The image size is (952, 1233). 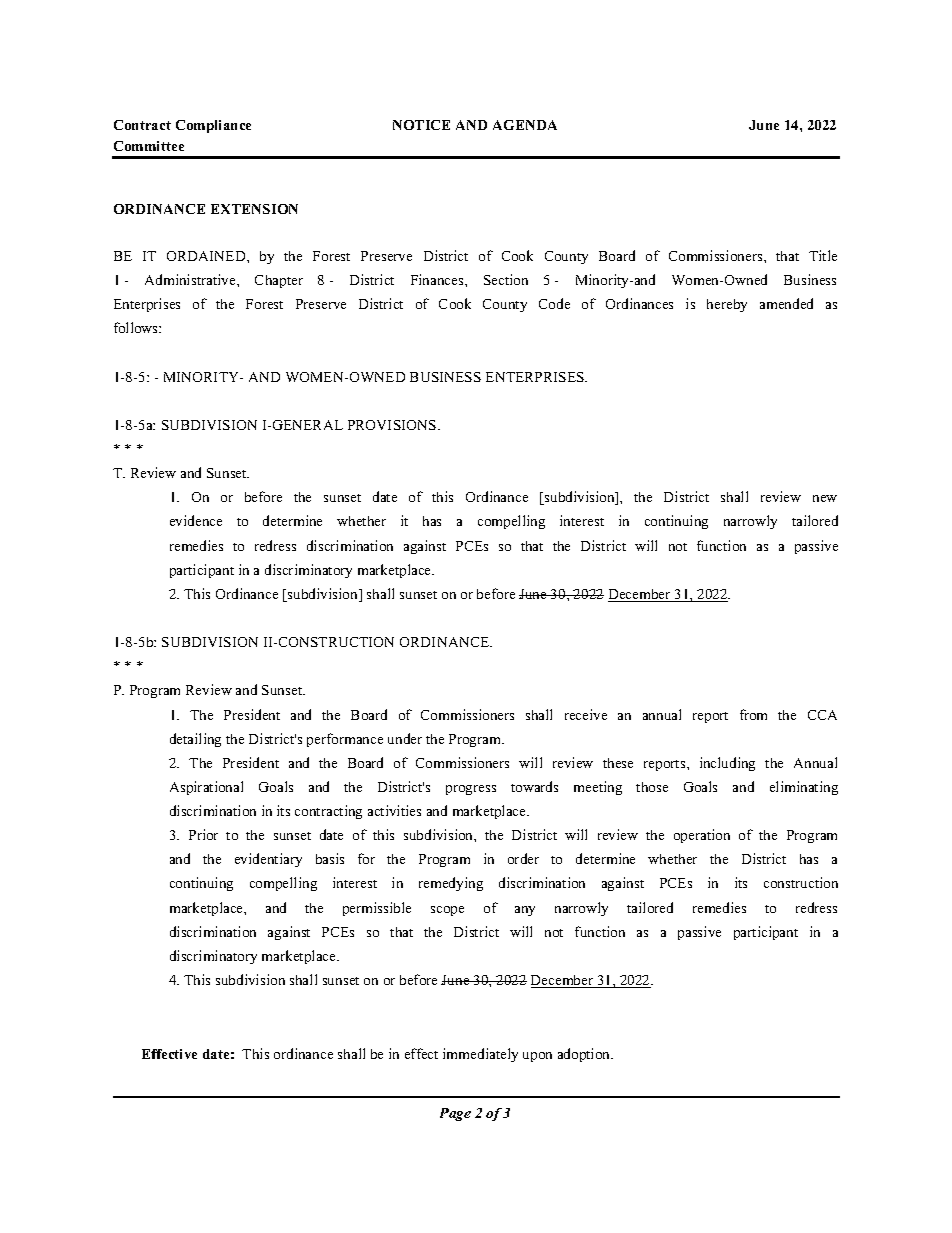 I want to click on Aspirational, so click(x=206, y=788).
